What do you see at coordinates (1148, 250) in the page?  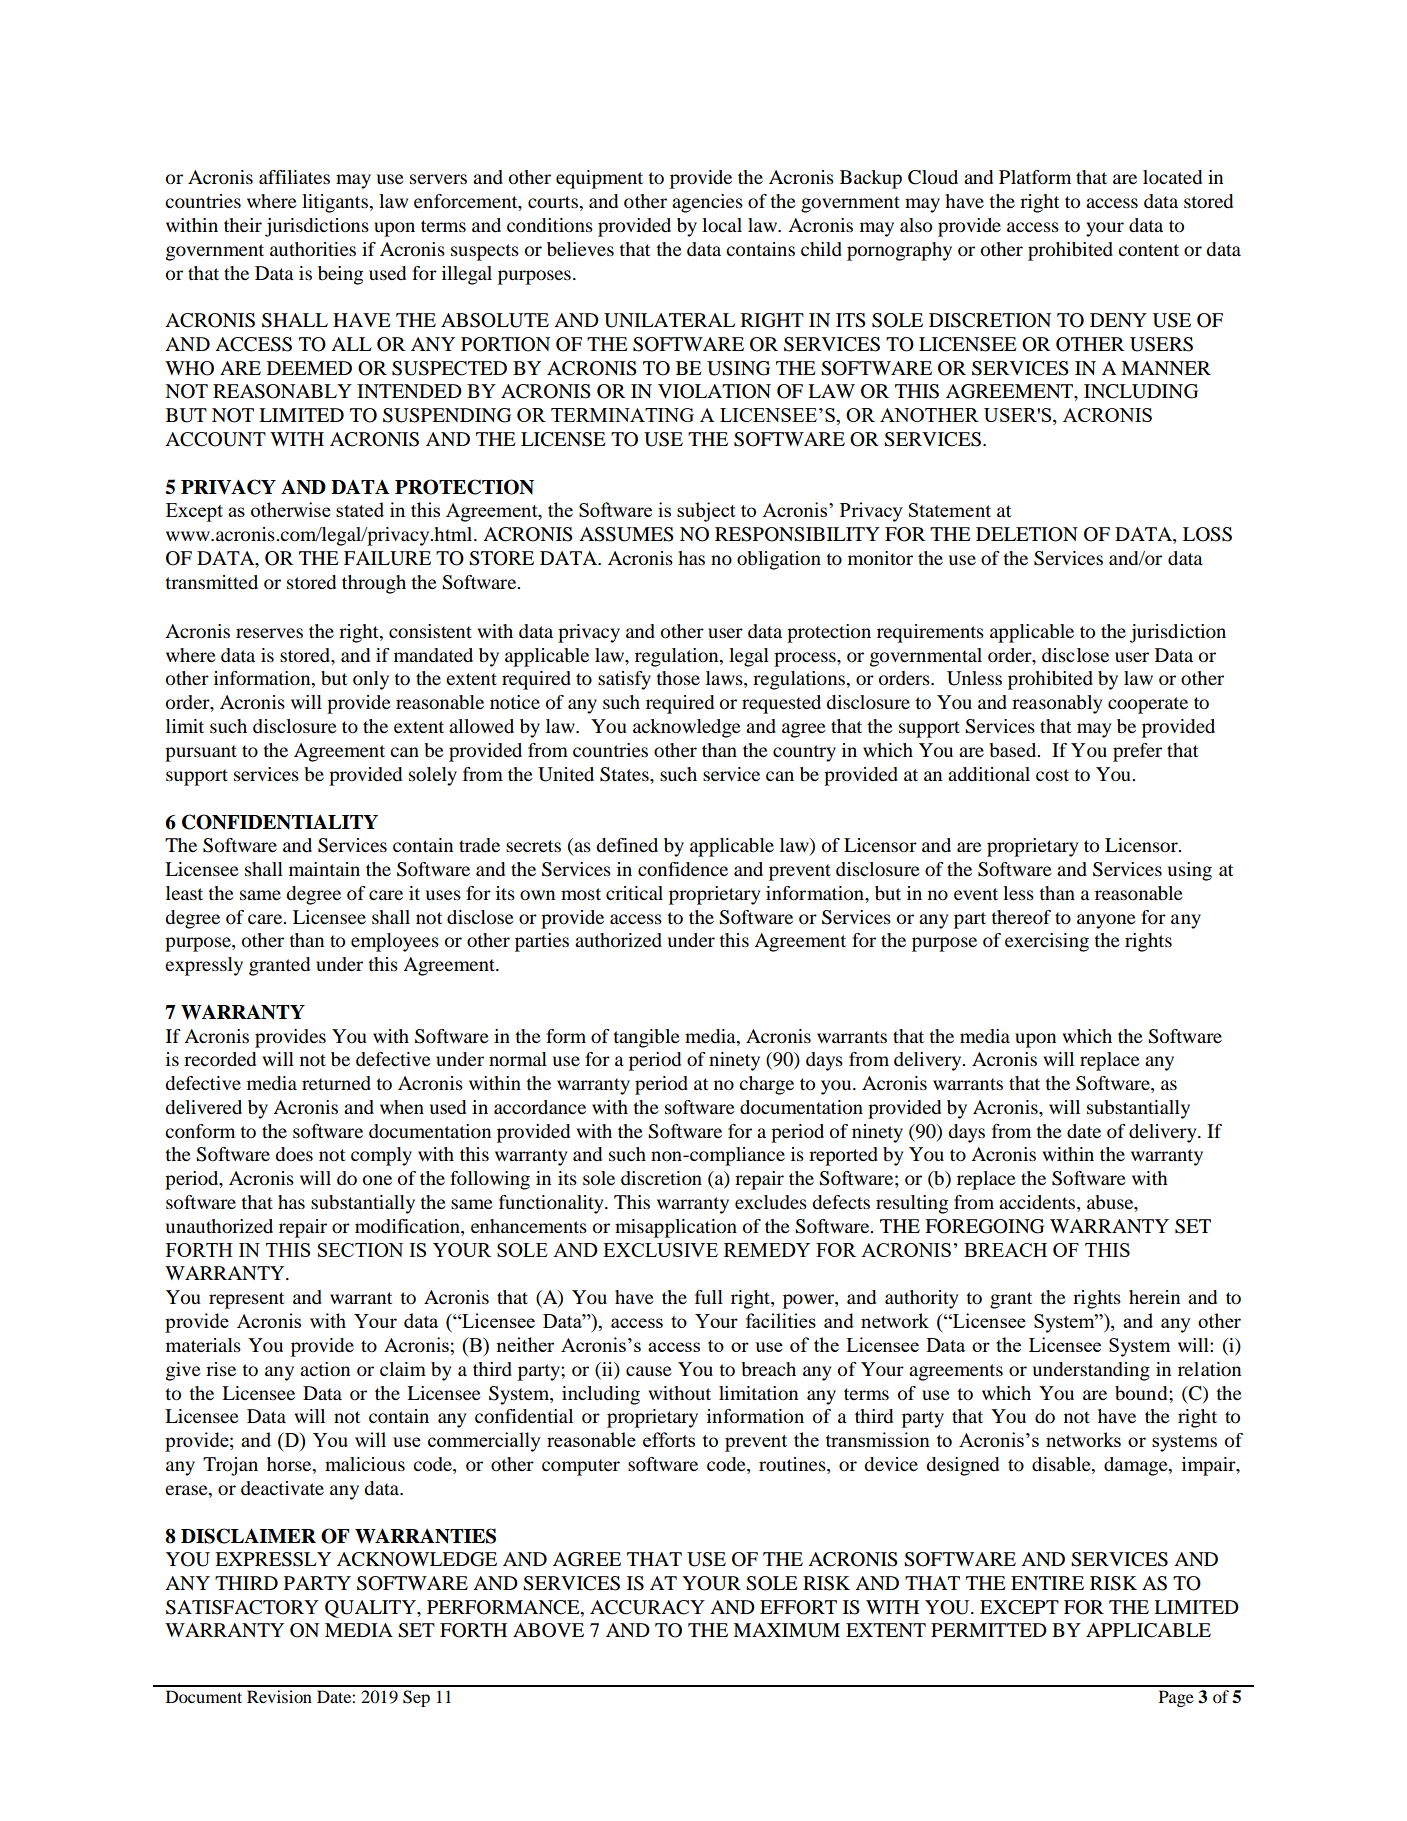 I see `content` at bounding box center [1148, 250].
